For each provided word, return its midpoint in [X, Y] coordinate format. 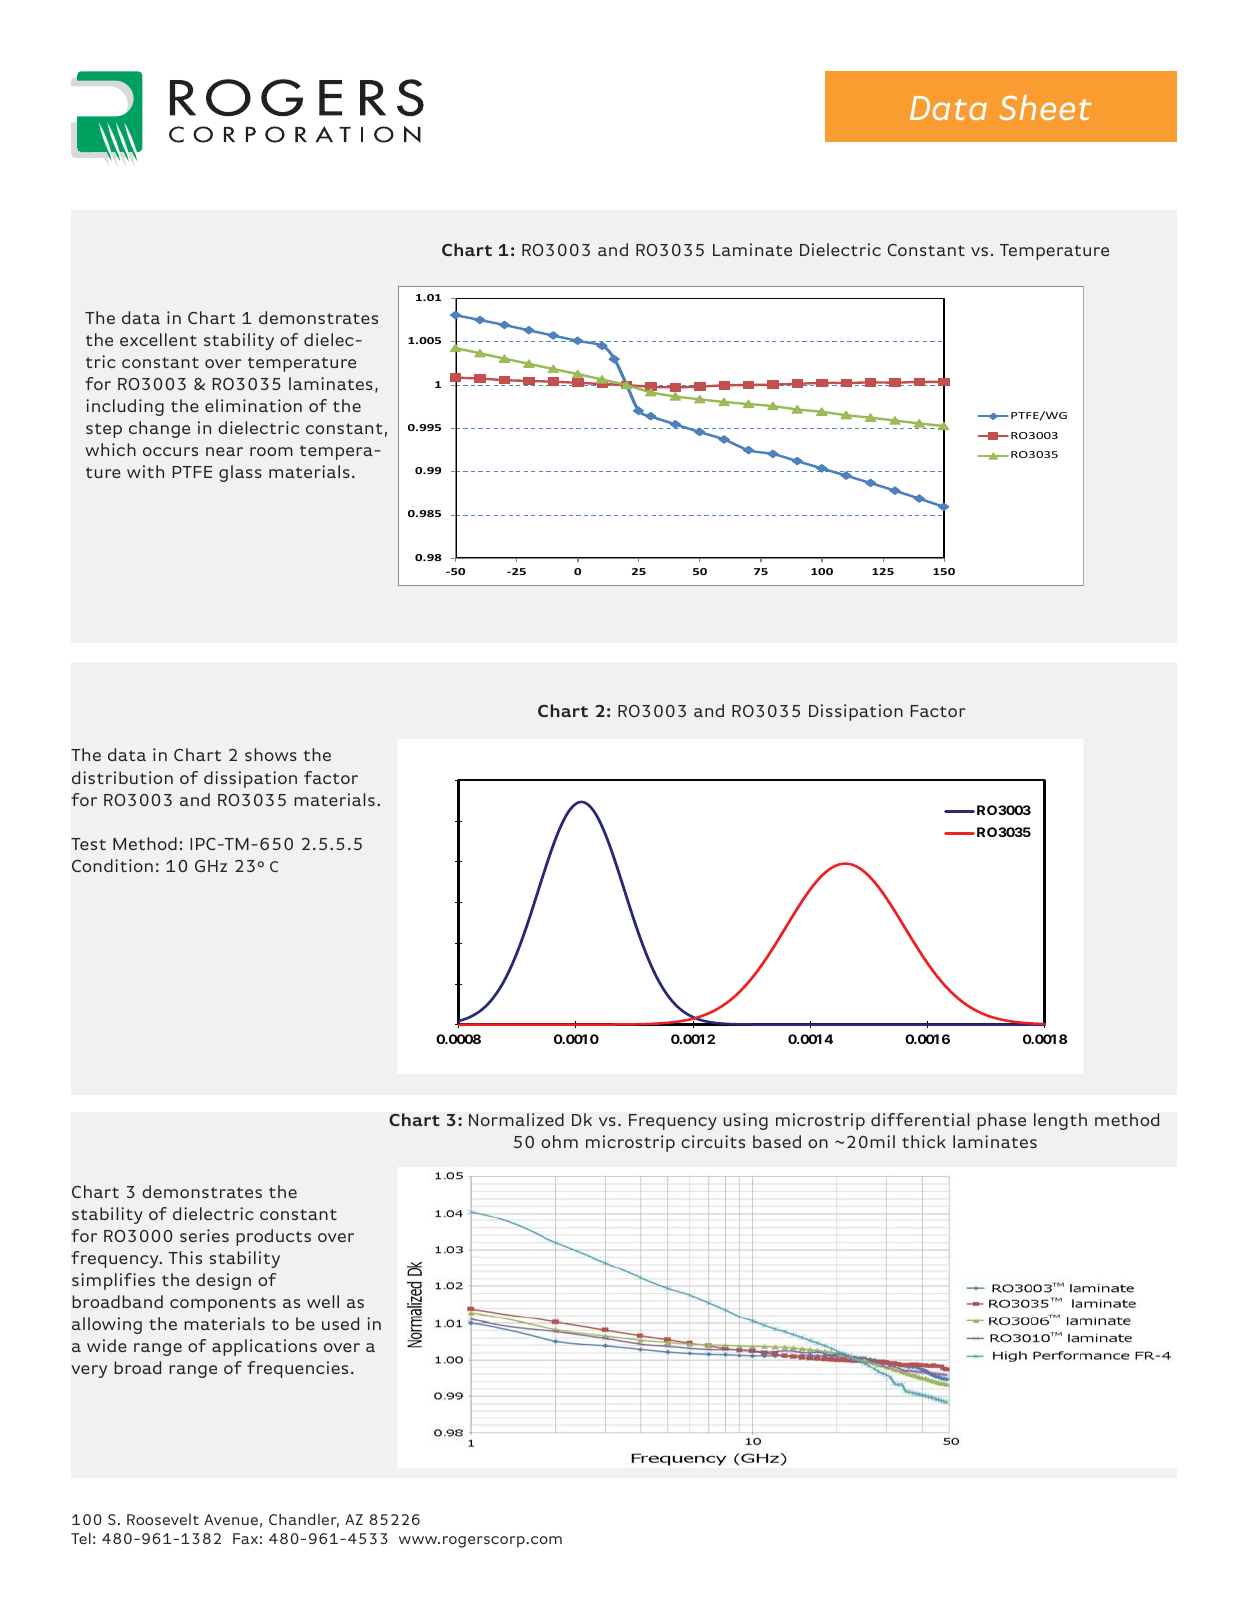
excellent [158, 339]
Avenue [231, 1519]
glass [240, 473]
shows [271, 754]
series [204, 1235]
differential [920, 1119]
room [271, 451]
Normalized [516, 1119]
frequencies [297, 1369]
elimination [253, 405]
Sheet [1045, 107]
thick [924, 1141]
